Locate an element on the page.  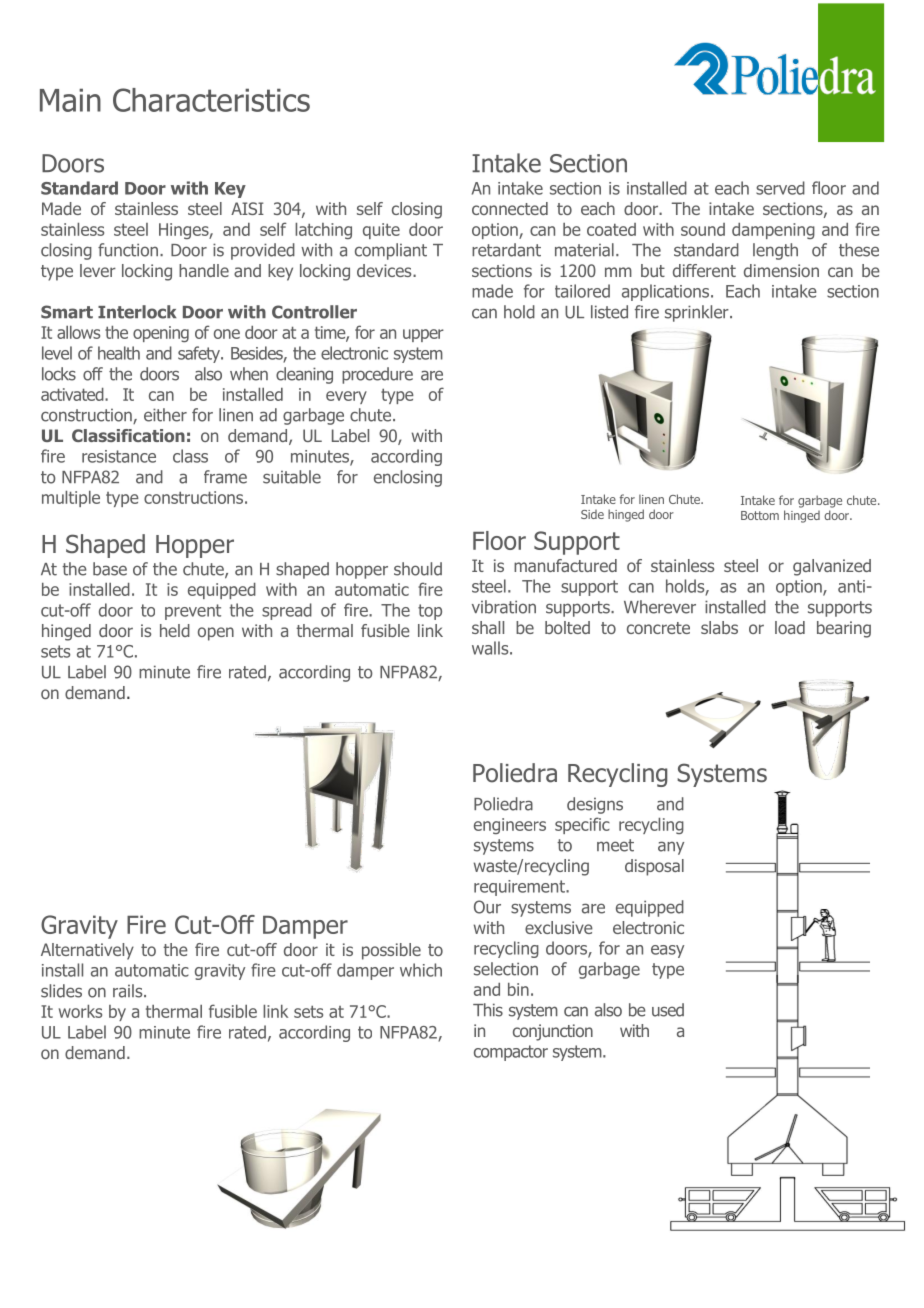
connected is located at coordinates (510, 208).
